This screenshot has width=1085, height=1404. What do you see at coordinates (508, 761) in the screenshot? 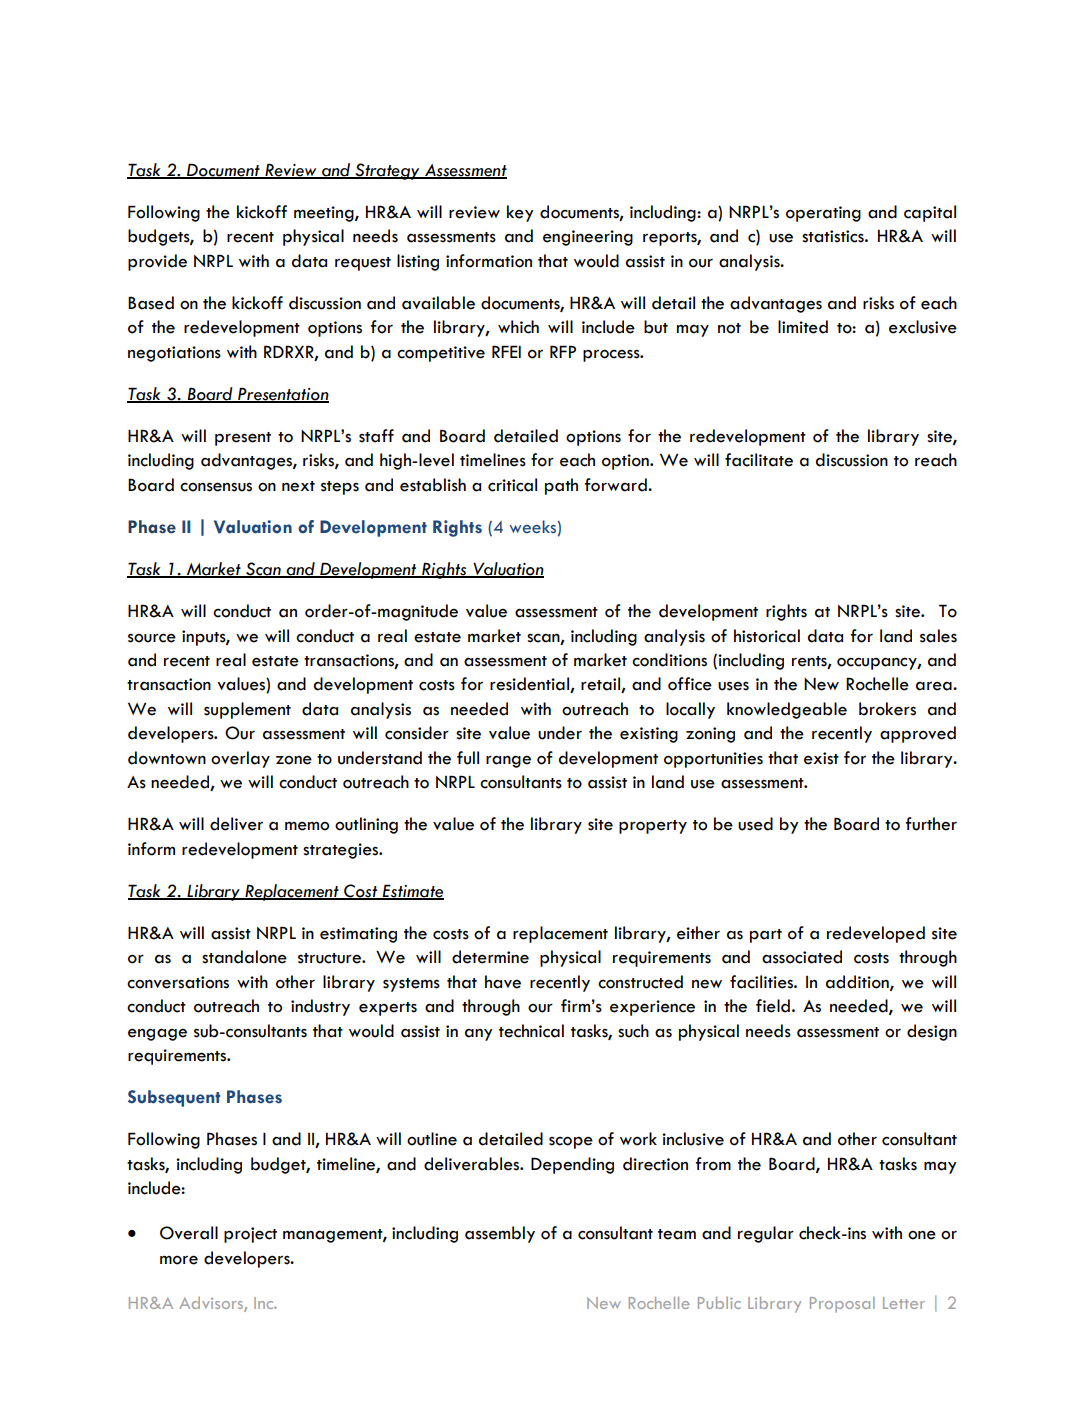
I see `range` at bounding box center [508, 761].
